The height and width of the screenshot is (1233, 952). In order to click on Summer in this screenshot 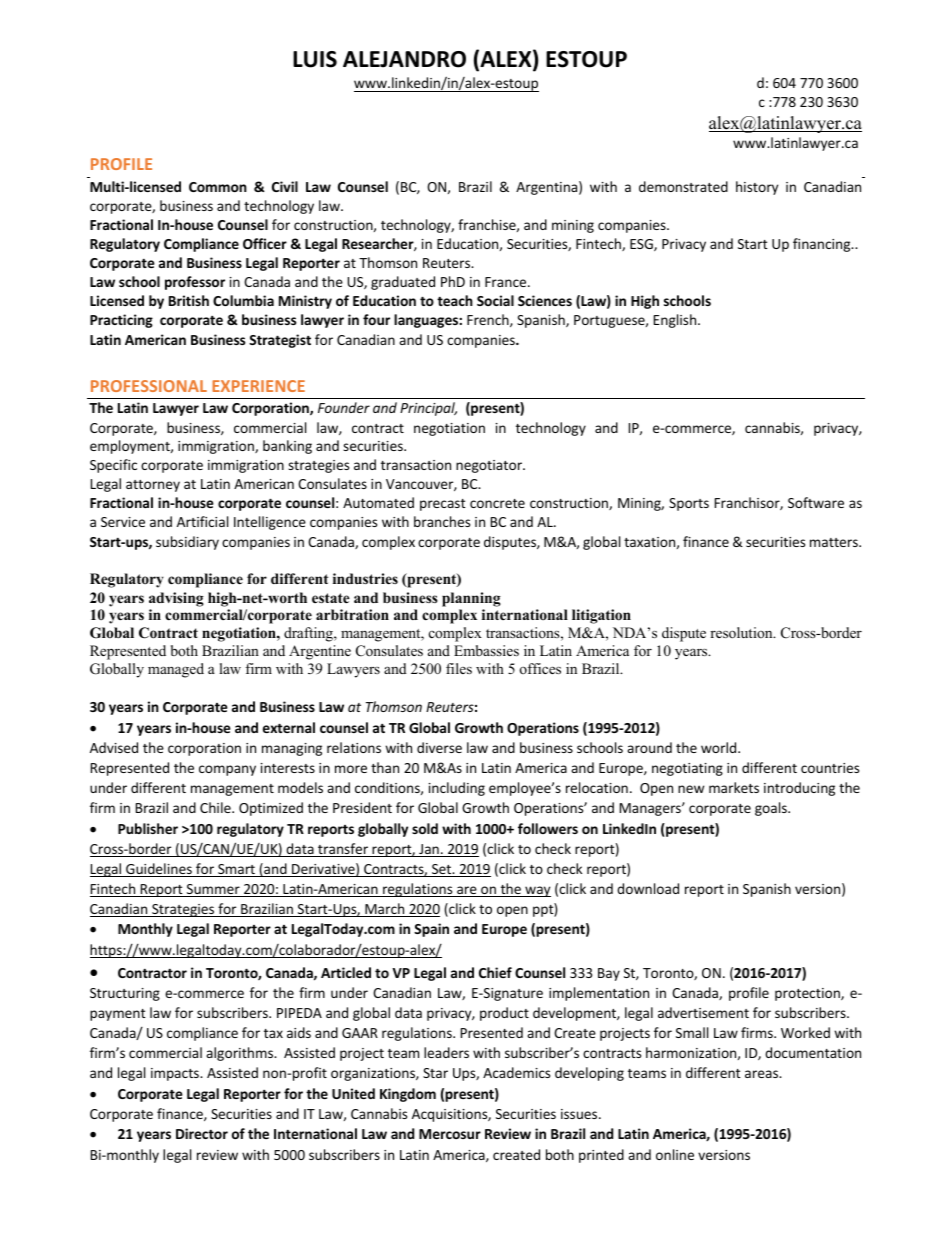, I will do `click(213, 890)`.
